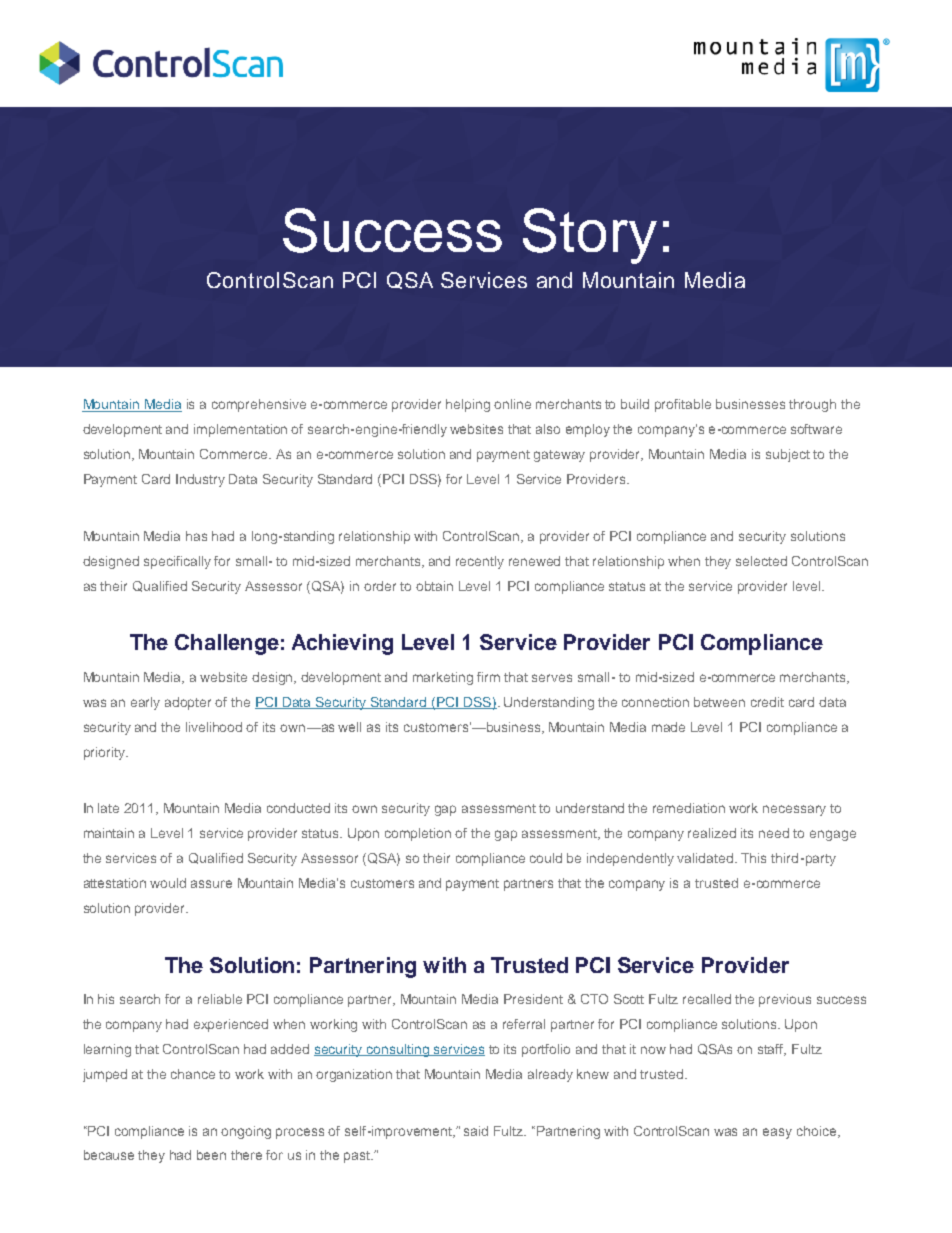 The width and height of the screenshot is (952, 1233). I want to click on subject, so click(788, 455).
